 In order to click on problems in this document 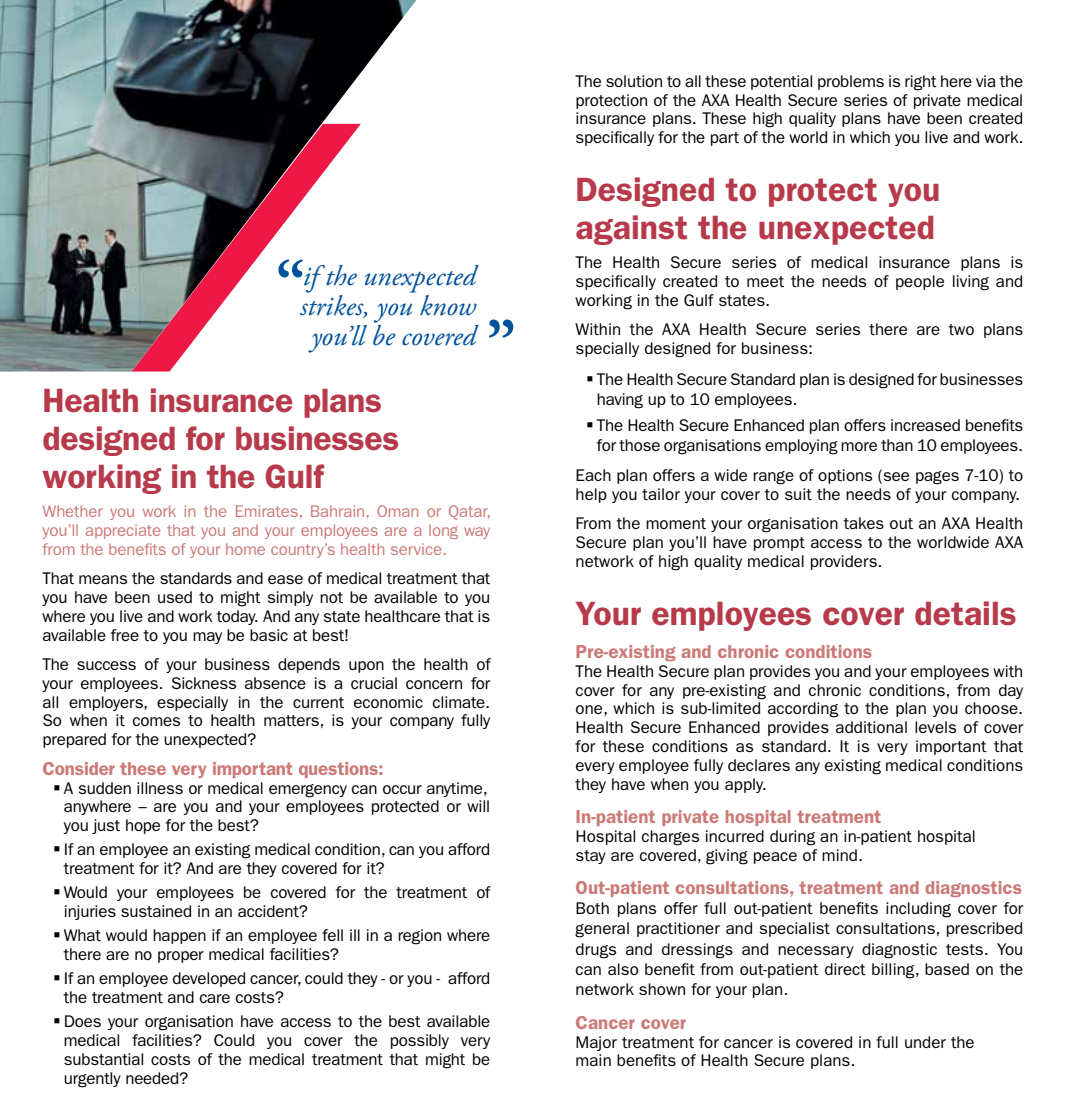, I will do `click(851, 82)`.
